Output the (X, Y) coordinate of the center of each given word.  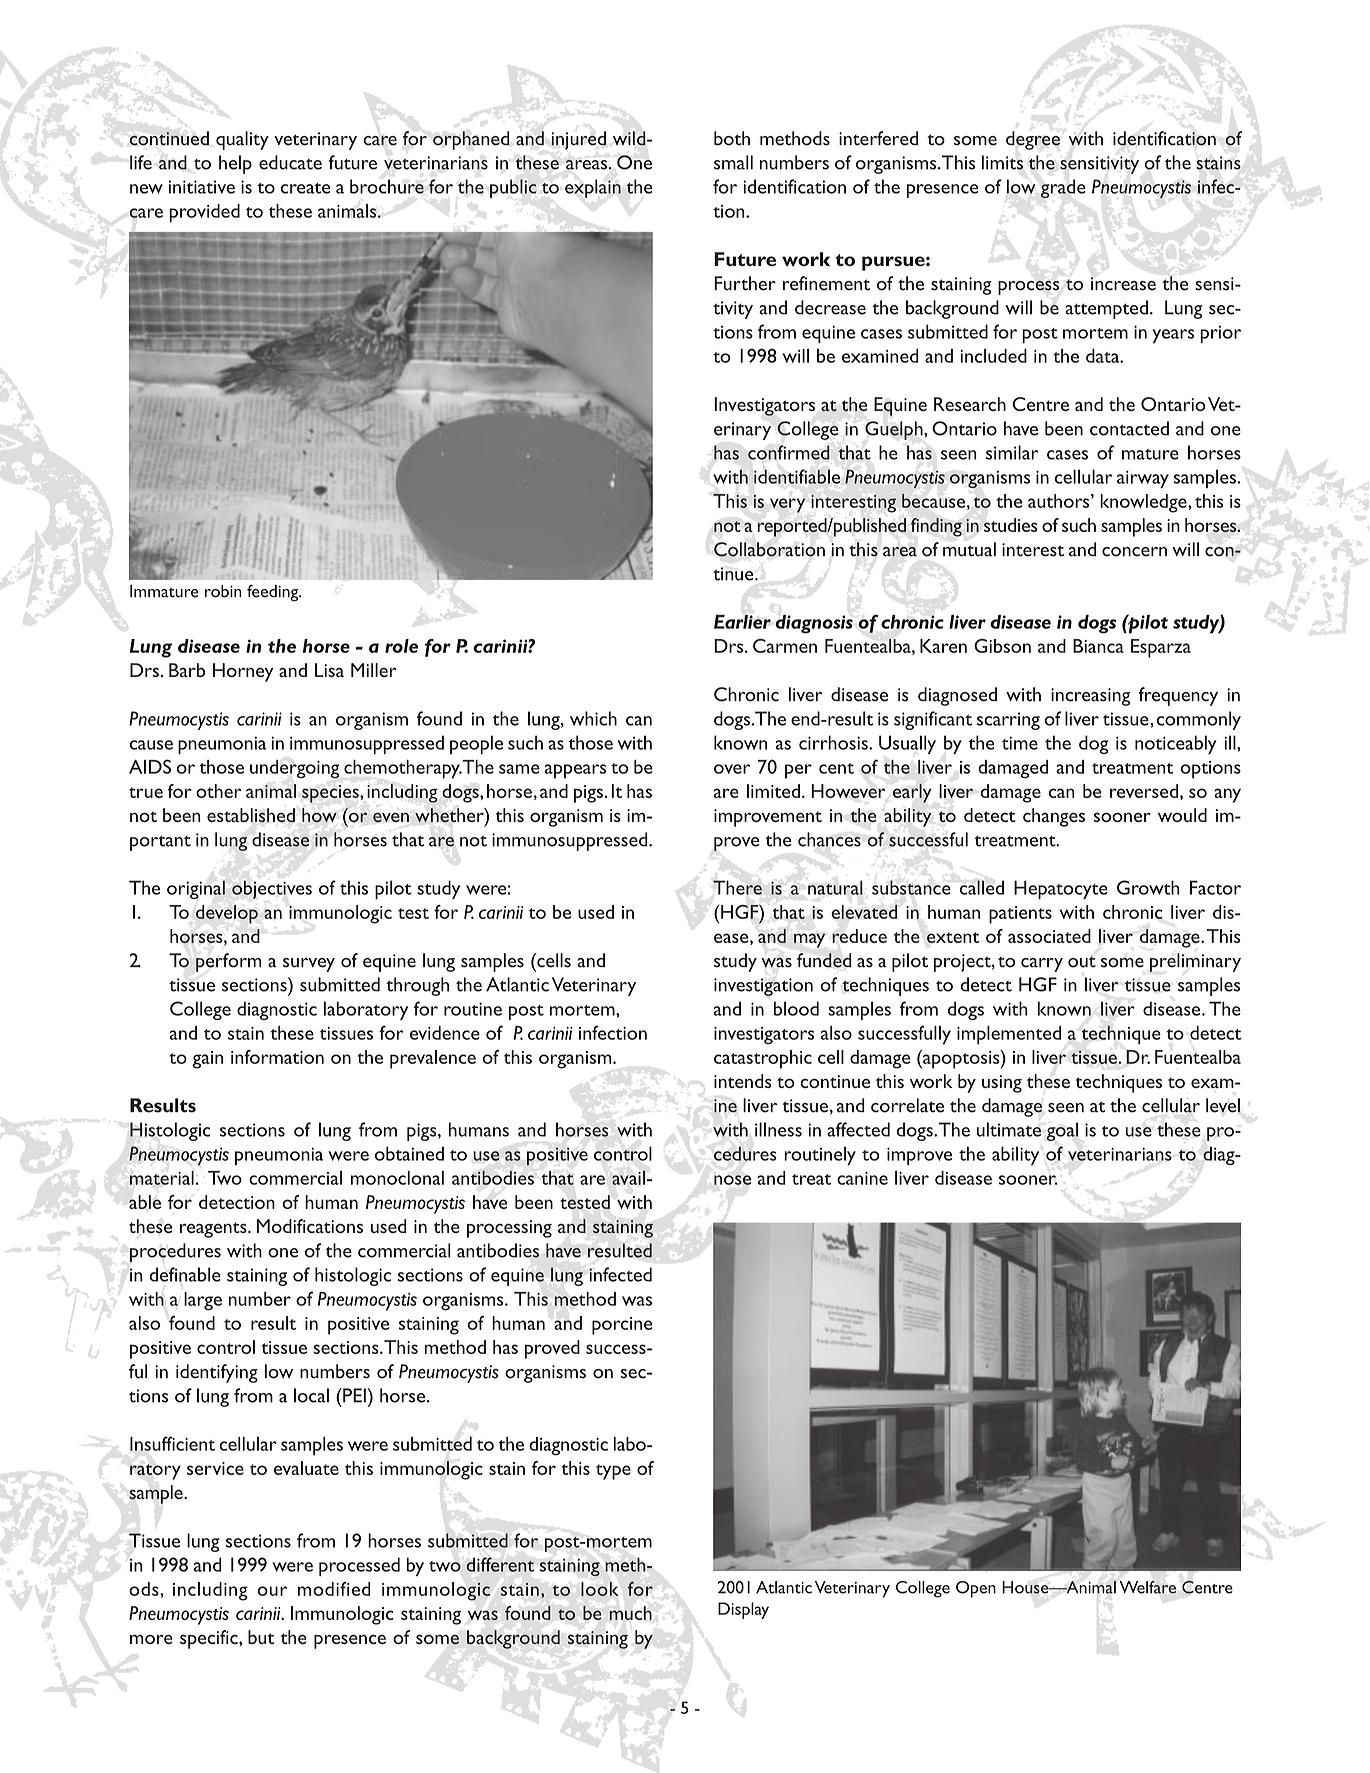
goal (1062, 1131)
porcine (622, 1326)
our (272, 1591)
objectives (272, 889)
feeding (274, 593)
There (737, 887)
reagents (214, 1230)
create (306, 188)
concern (1134, 552)
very (788, 505)
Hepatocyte (1061, 889)
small (733, 162)
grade (1063, 188)
